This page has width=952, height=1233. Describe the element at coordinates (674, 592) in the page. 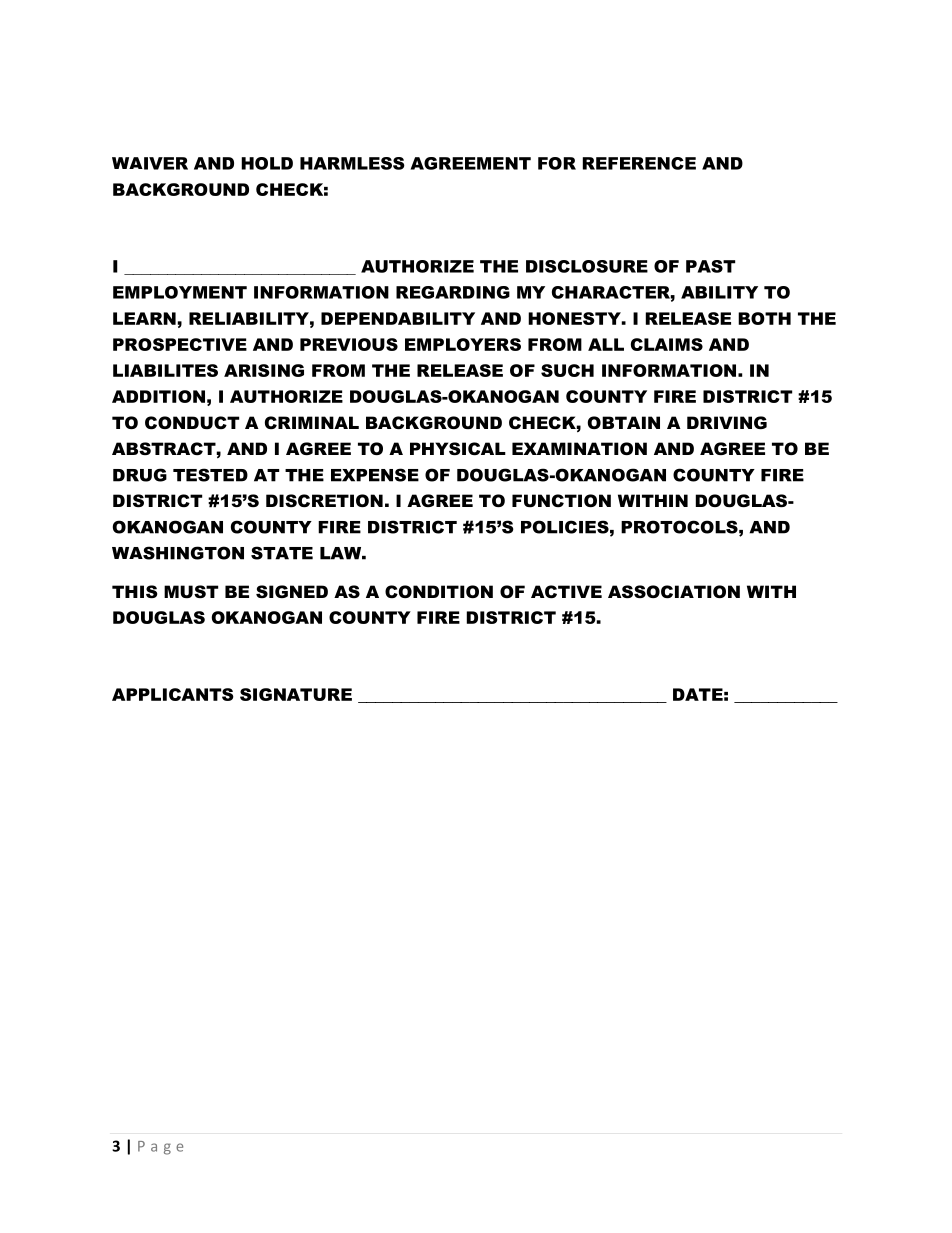

I see `ASSOCIATION` at that location.
